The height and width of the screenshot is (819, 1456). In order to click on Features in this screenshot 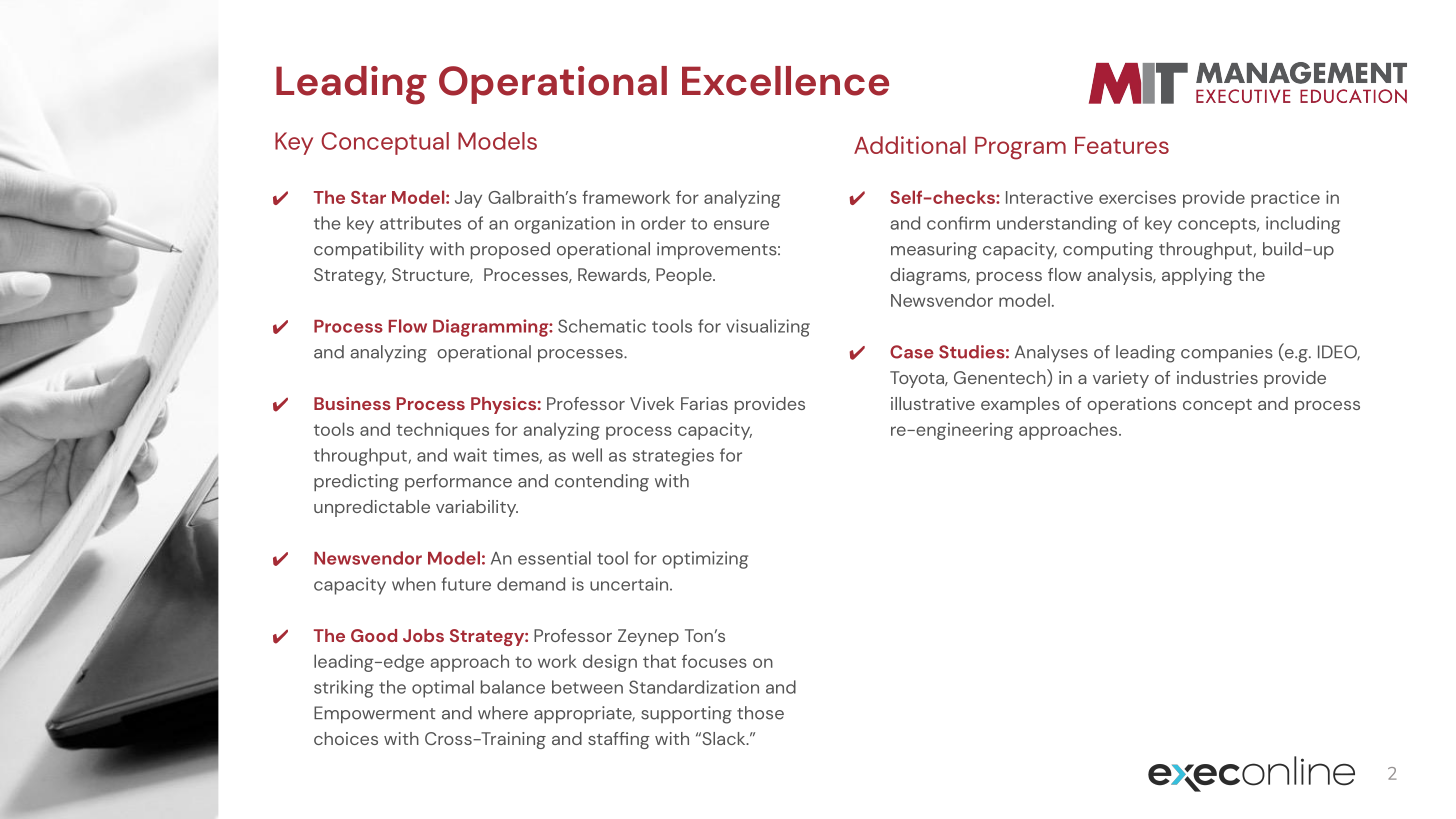, I will do `click(1122, 145)`.
